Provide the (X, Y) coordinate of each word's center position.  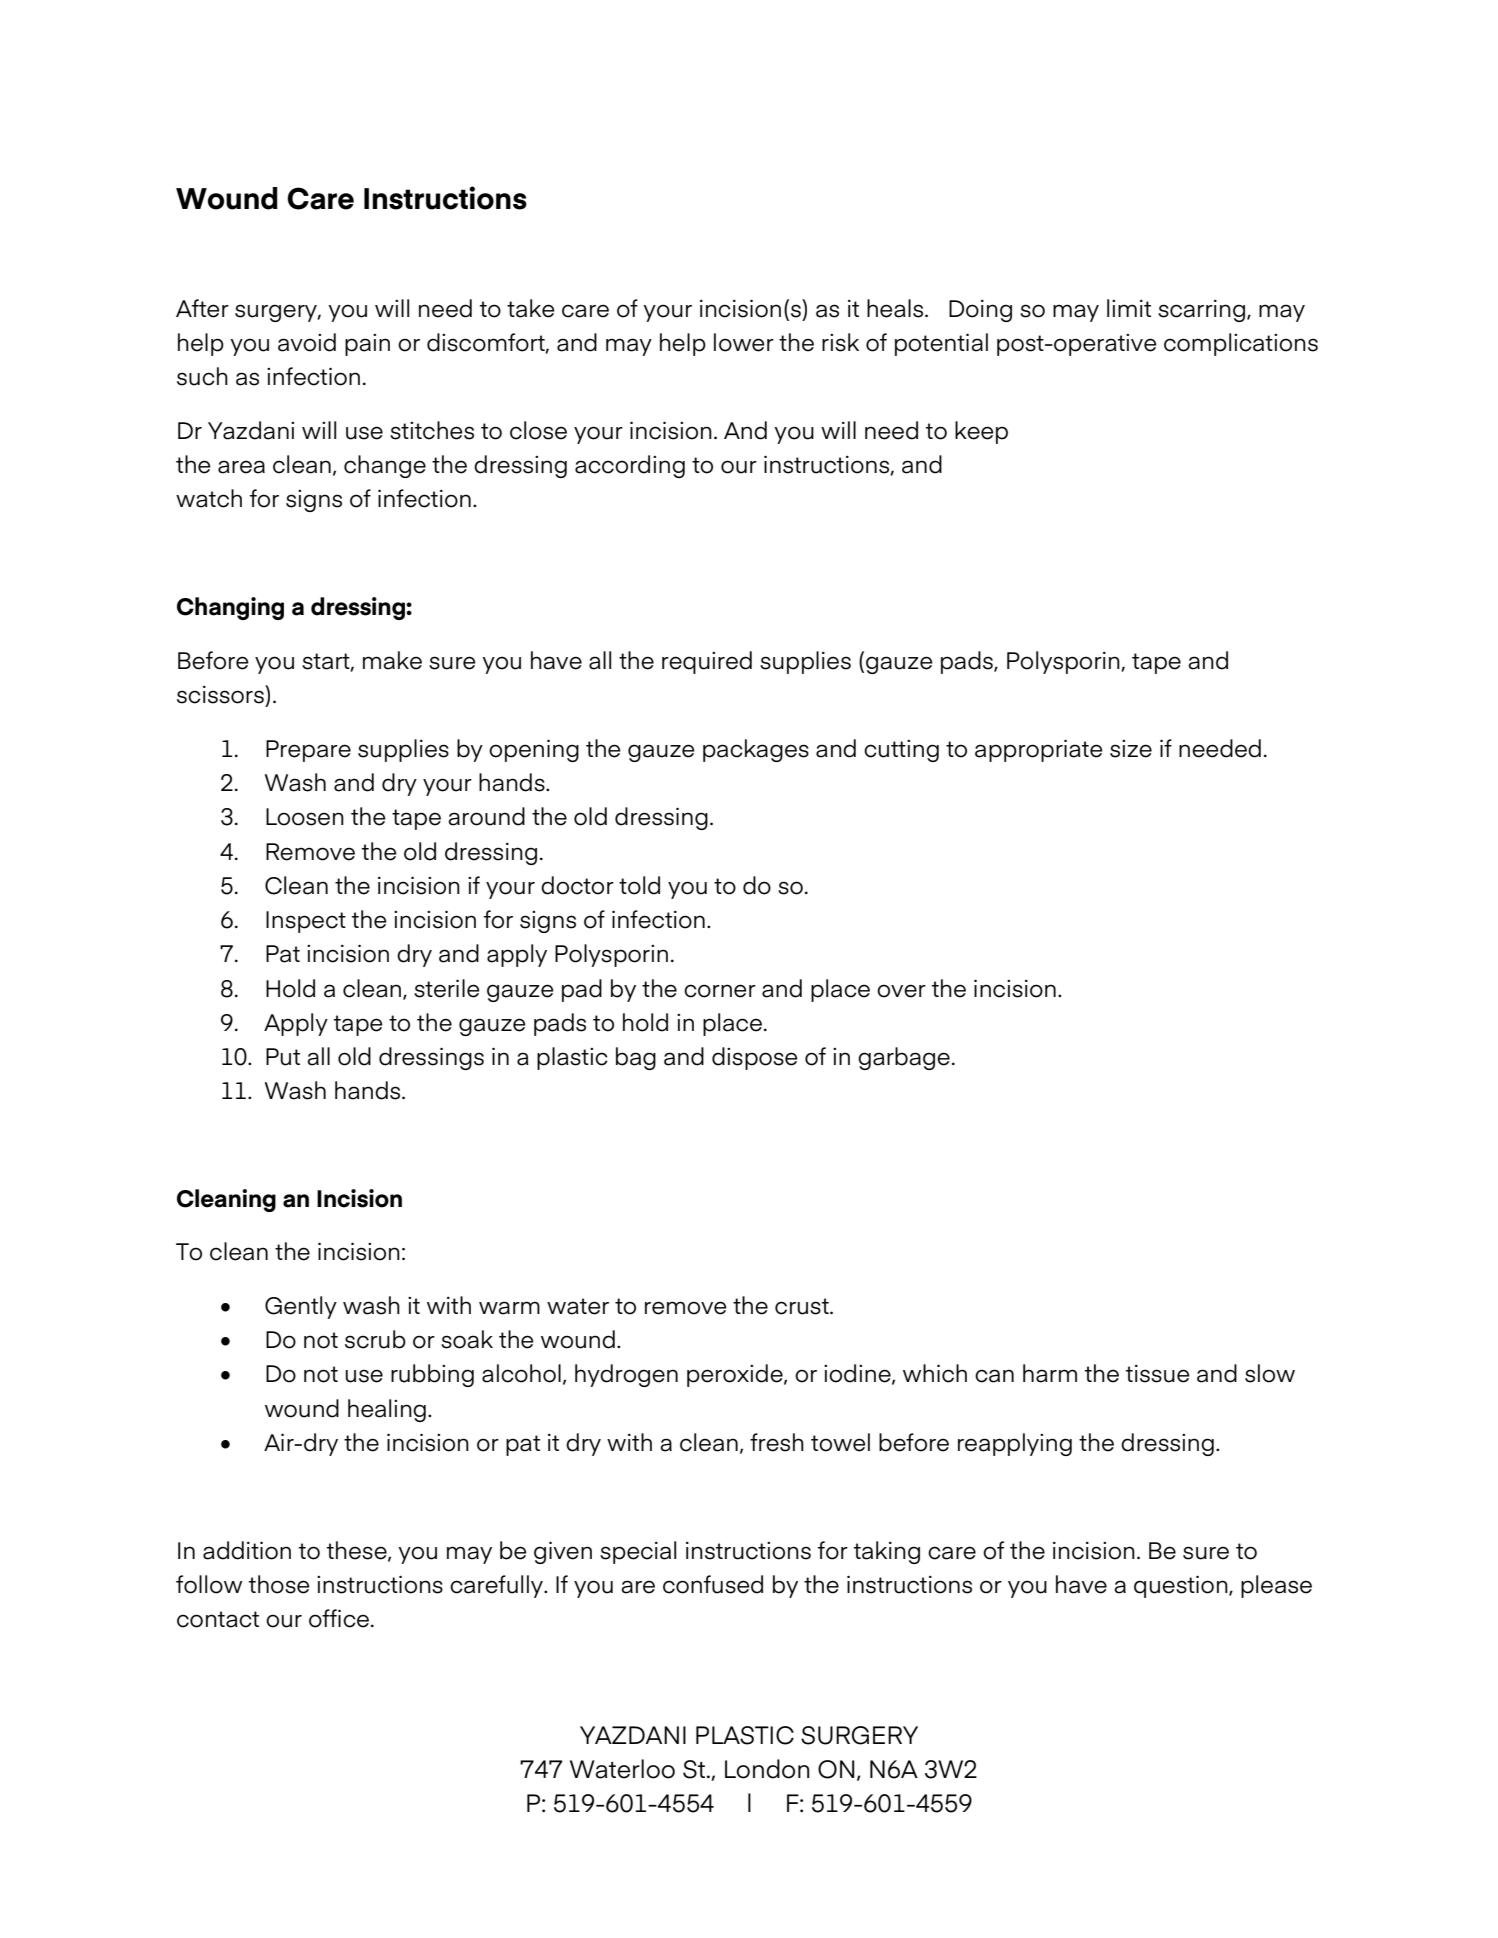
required (707, 662)
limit (1129, 308)
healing (387, 1410)
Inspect (306, 922)
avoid (307, 342)
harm (1050, 1373)
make (392, 660)
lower (744, 342)
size (1131, 749)
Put (283, 1057)
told (639, 885)
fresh (777, 1442)
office (339, 1618)
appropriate (1039, 750)
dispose (755, 1058)
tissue (1158, 1374)
